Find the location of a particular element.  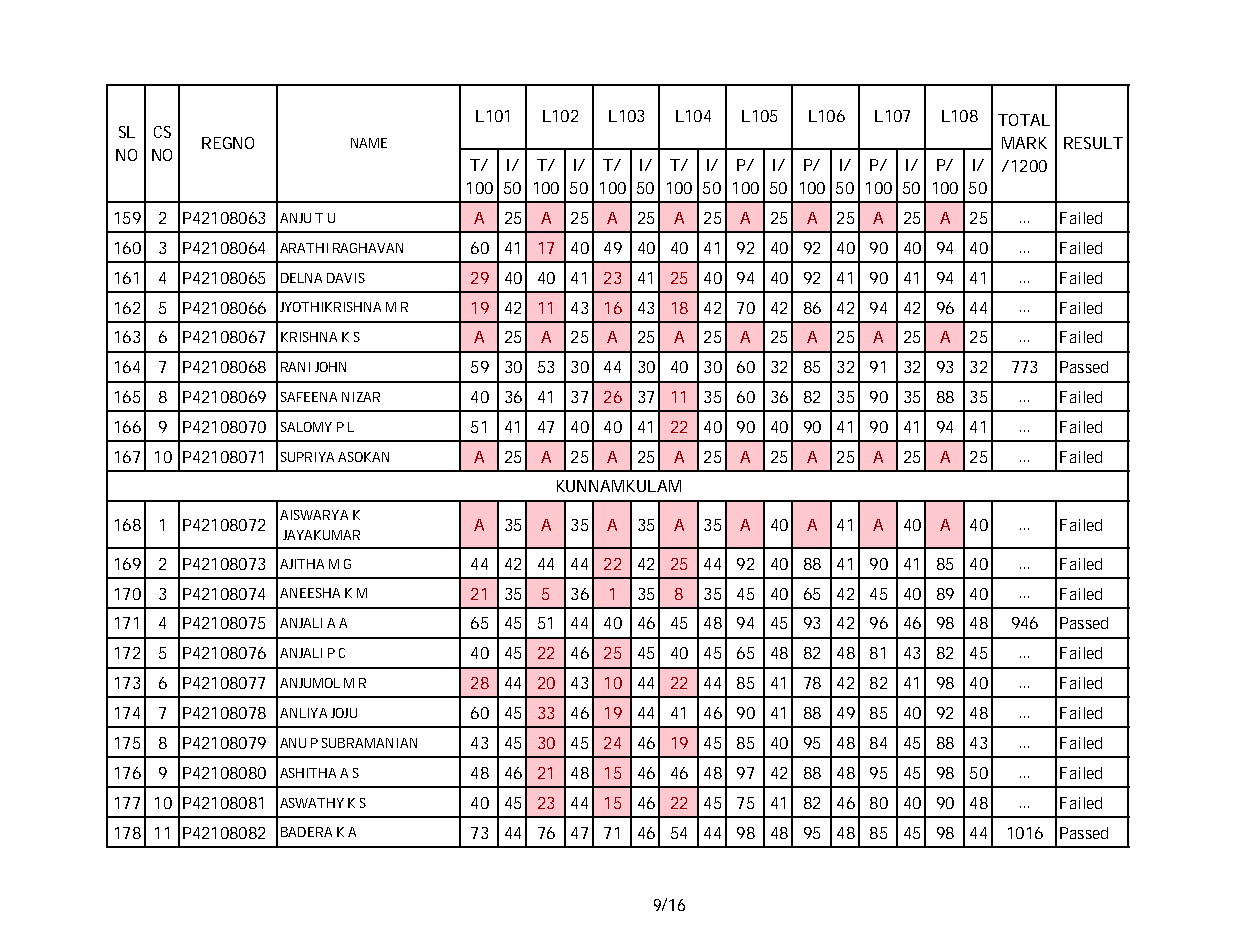

TOTAL is located at coordinates (1023, 120).
